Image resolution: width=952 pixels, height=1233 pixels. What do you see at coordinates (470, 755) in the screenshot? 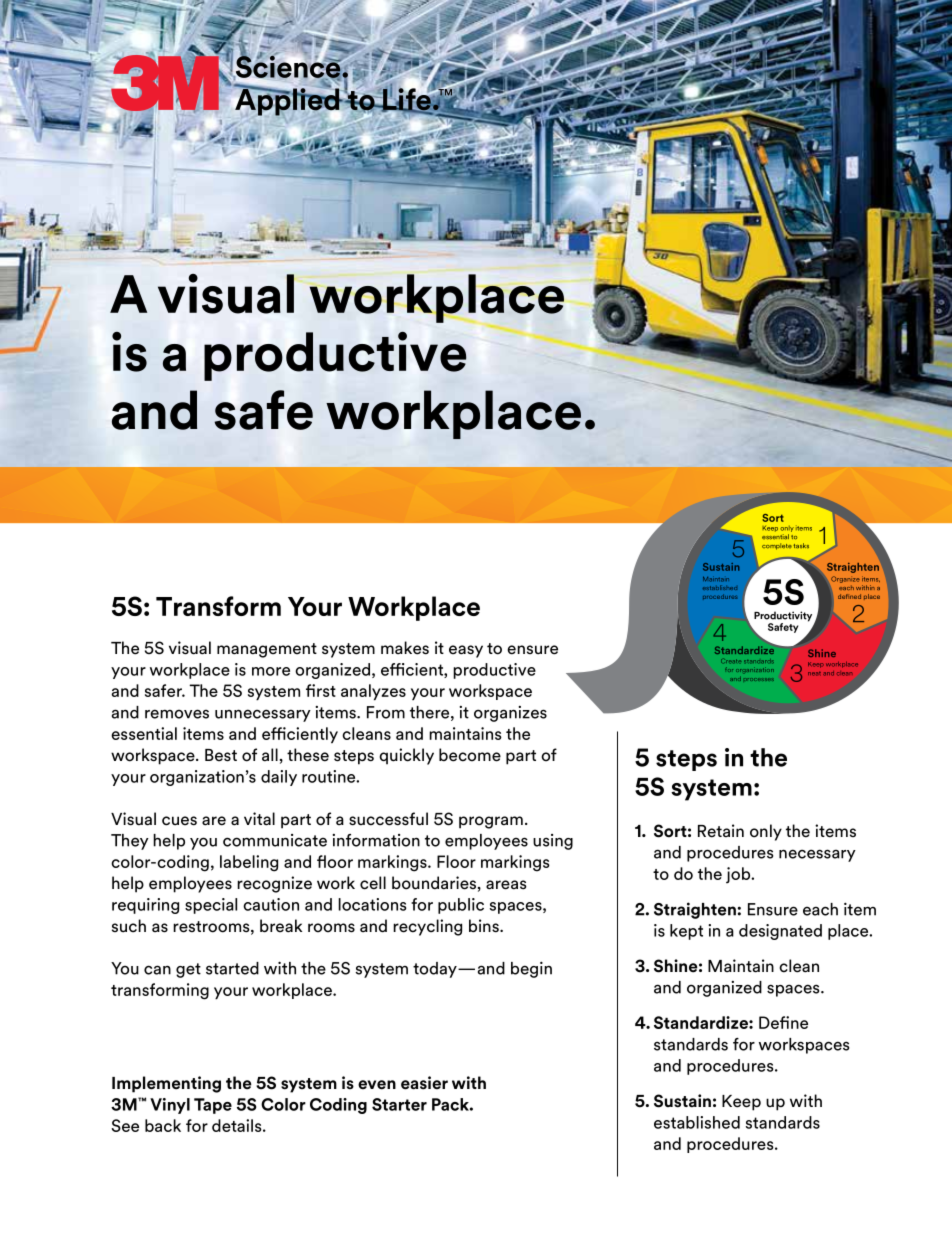
I see `become` at bounding box center [470, 755].
